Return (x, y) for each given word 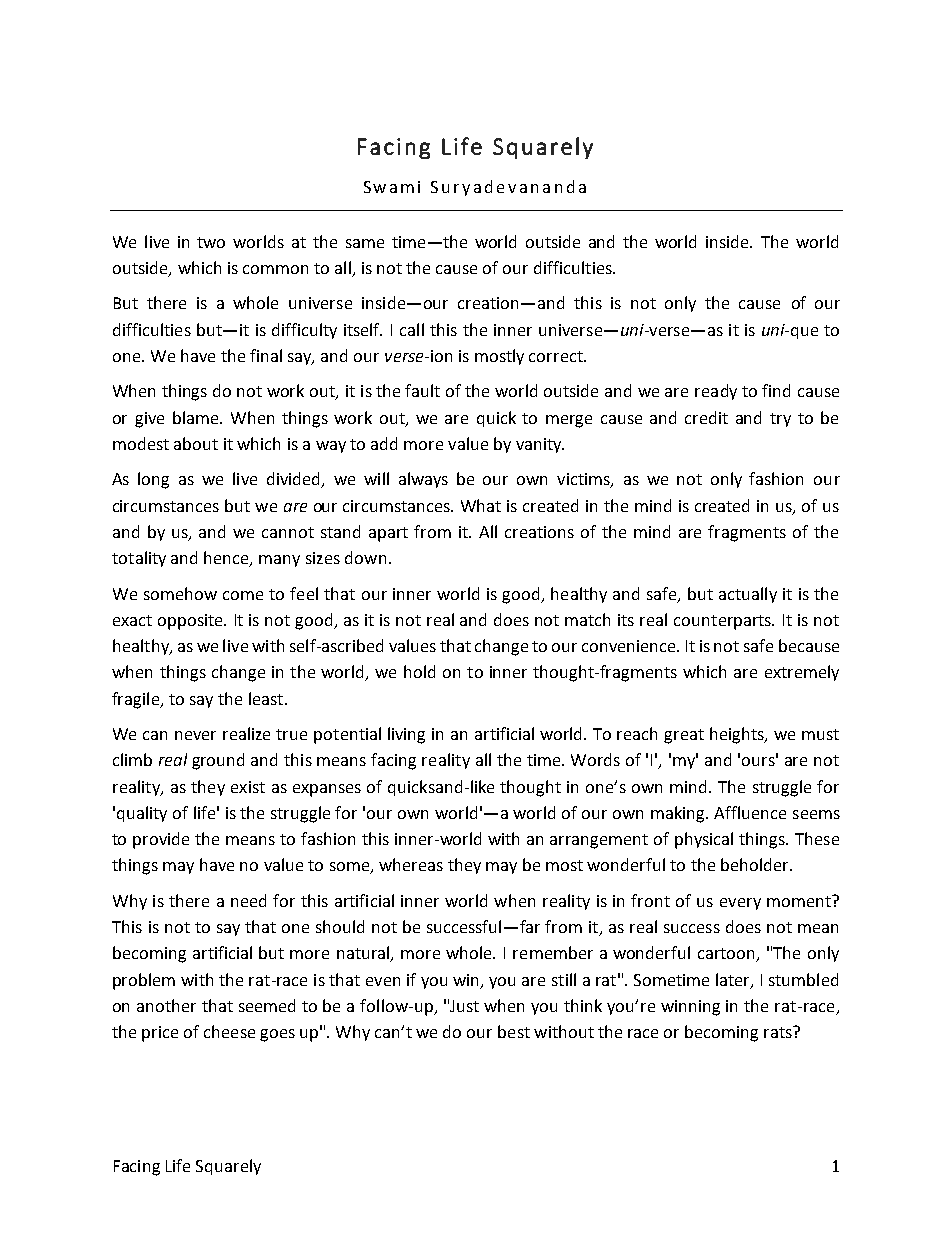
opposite (191, 622)
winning (690, 1008)
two (211, 242)
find (776, 390)
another (166, 1005)
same (365, 243)
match (587, 619)
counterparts (724, 622)
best (514, 1031)
